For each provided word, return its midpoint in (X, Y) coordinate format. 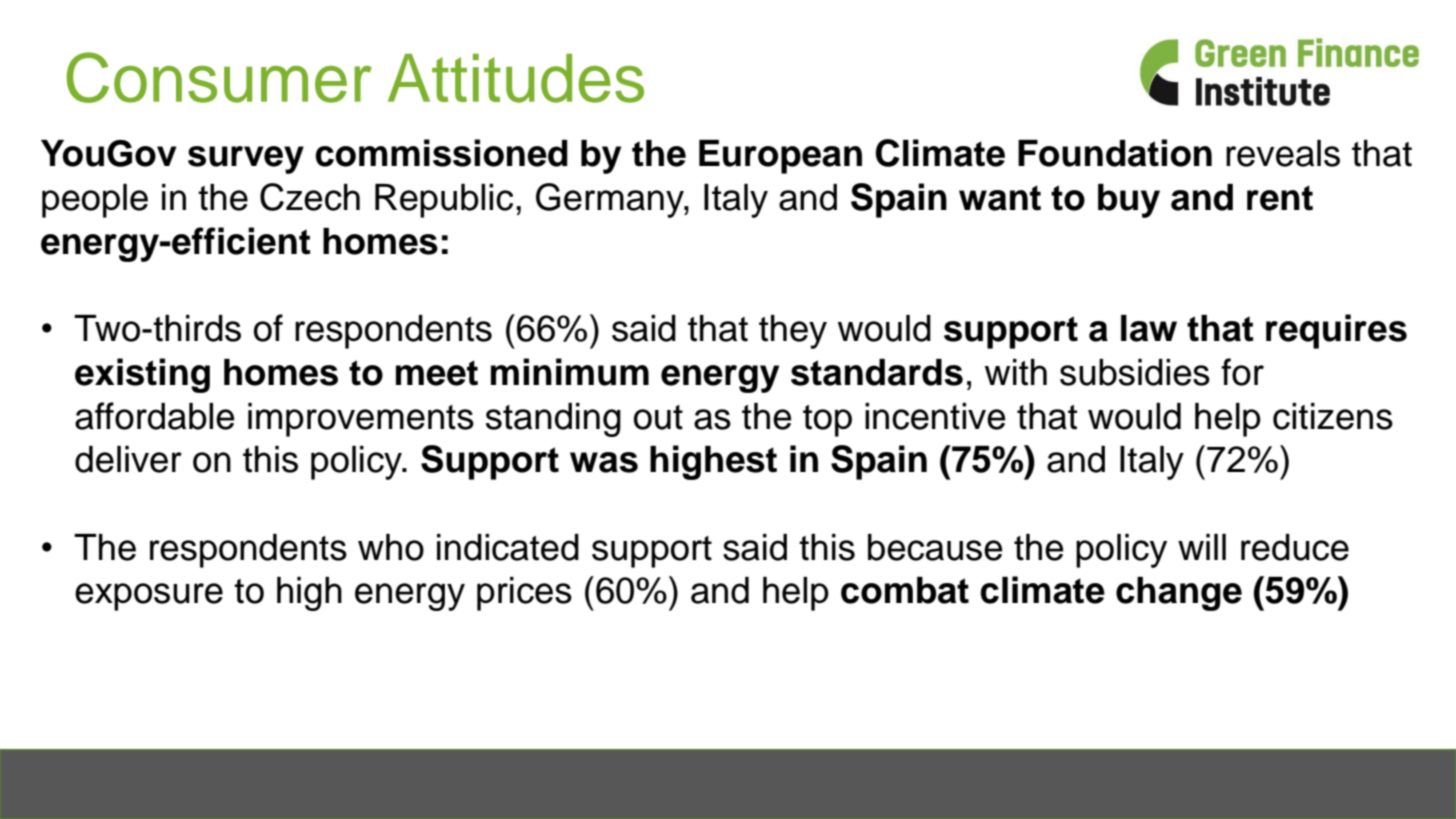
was (604, 462)
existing (142, 375)
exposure (149, 597)
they (793, 332)
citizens (1333, 416)
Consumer (219, 77)
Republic (444, 201)
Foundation (1115, 153)
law (1149, 328)
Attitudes (516, 78)
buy (1129, 201)
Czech (310, 197)
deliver (128, 459)
